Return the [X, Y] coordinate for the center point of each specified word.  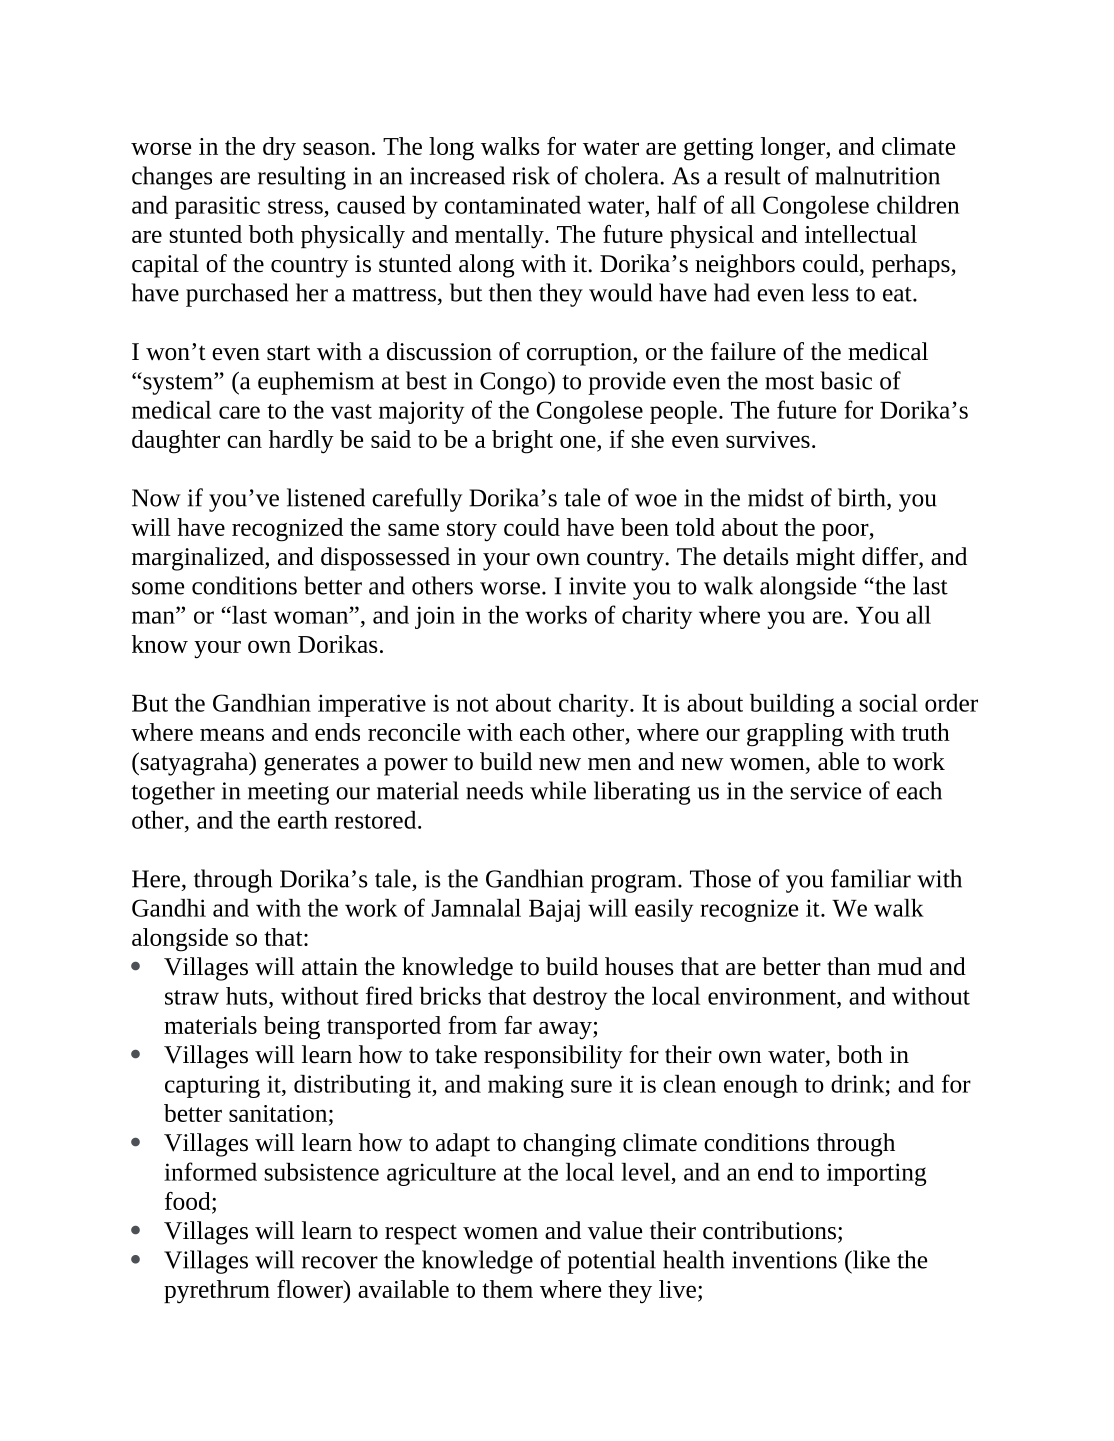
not [472, 704]
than [849, 966]
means [232, 734]
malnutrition [877, 175]
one [579, 441]
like [870, 1259]
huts [248, 996]
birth [863, 497]
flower [311, 1289]
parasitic [217, 207]
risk [531, 175]
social [889, 703]
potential [611, 1262]
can [244, 441]
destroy [570, 998]
